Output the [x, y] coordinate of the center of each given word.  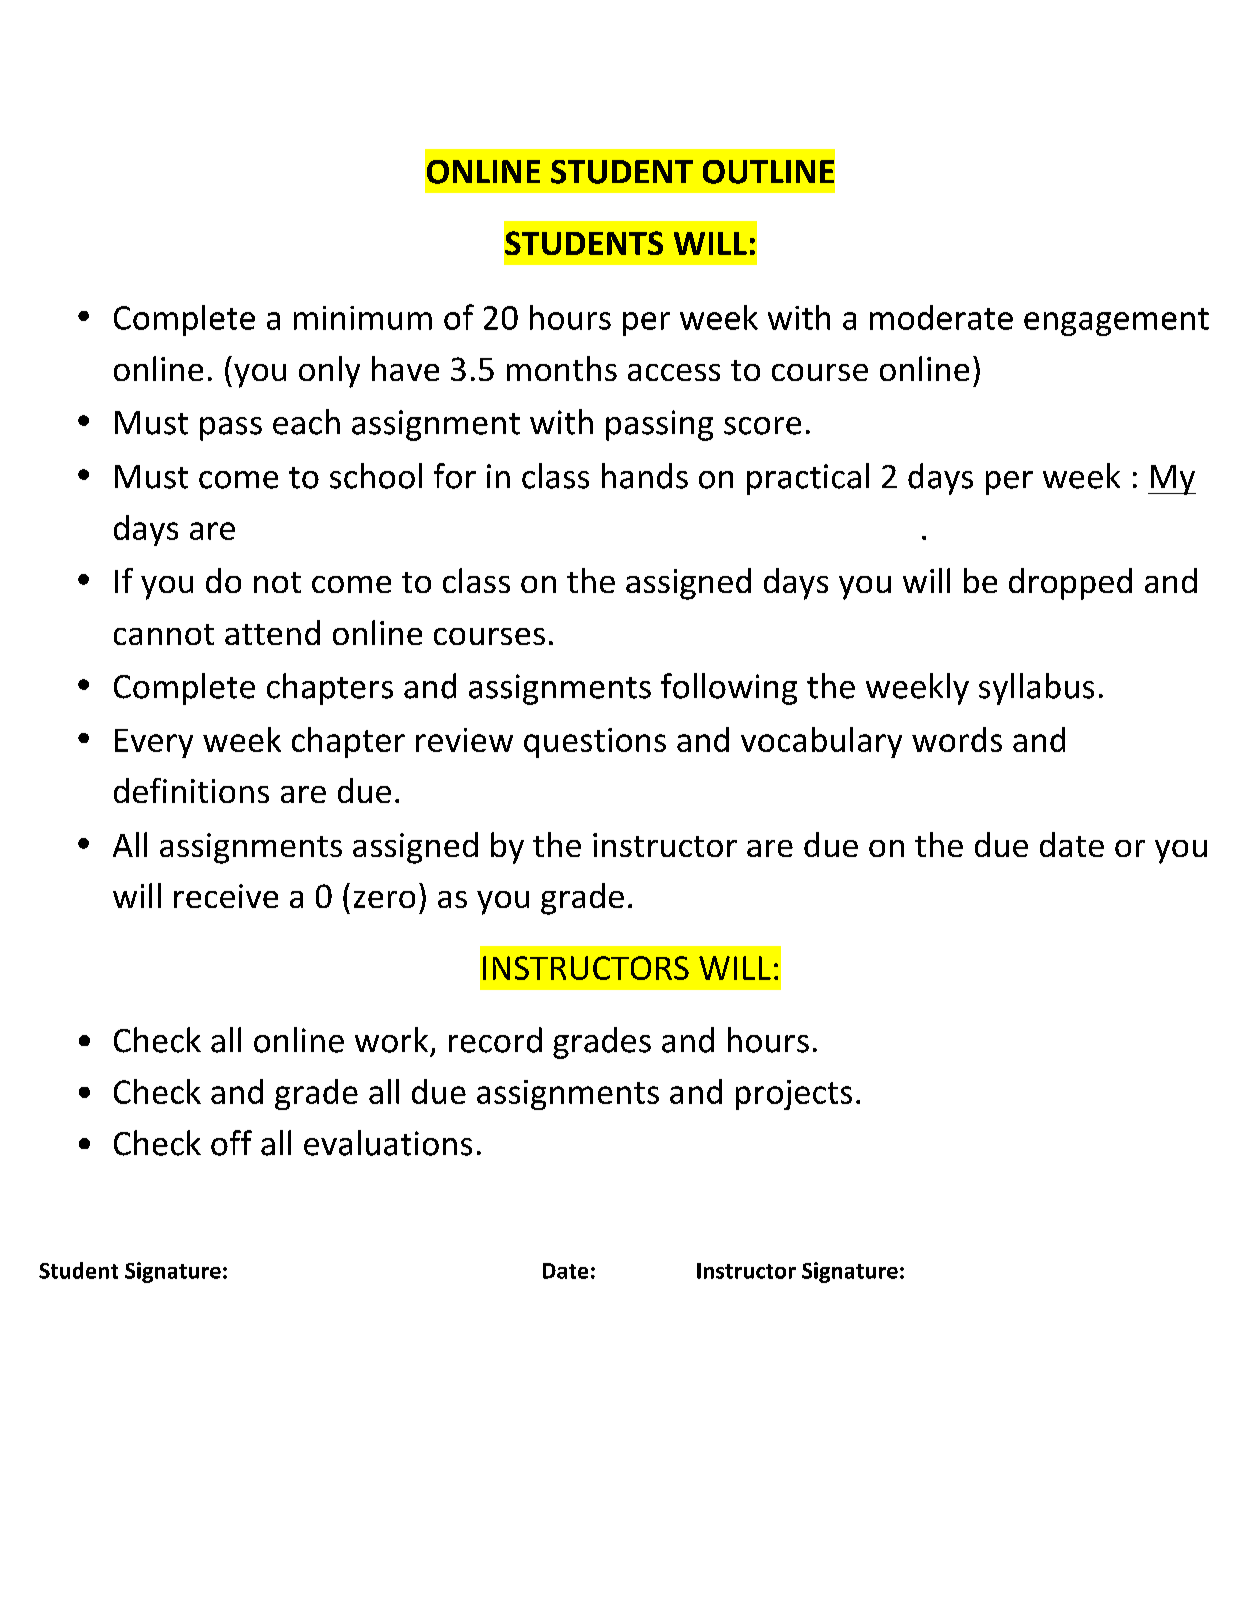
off [231, 1143]
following [729, 689]
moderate [941, 317]
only [329, 372]
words [957, 739]
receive [226, 896]
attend [272, 632]
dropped [1070, 584]
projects [794, 1095]
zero [384, 899]
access [674, 372]
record [495, 1040]
